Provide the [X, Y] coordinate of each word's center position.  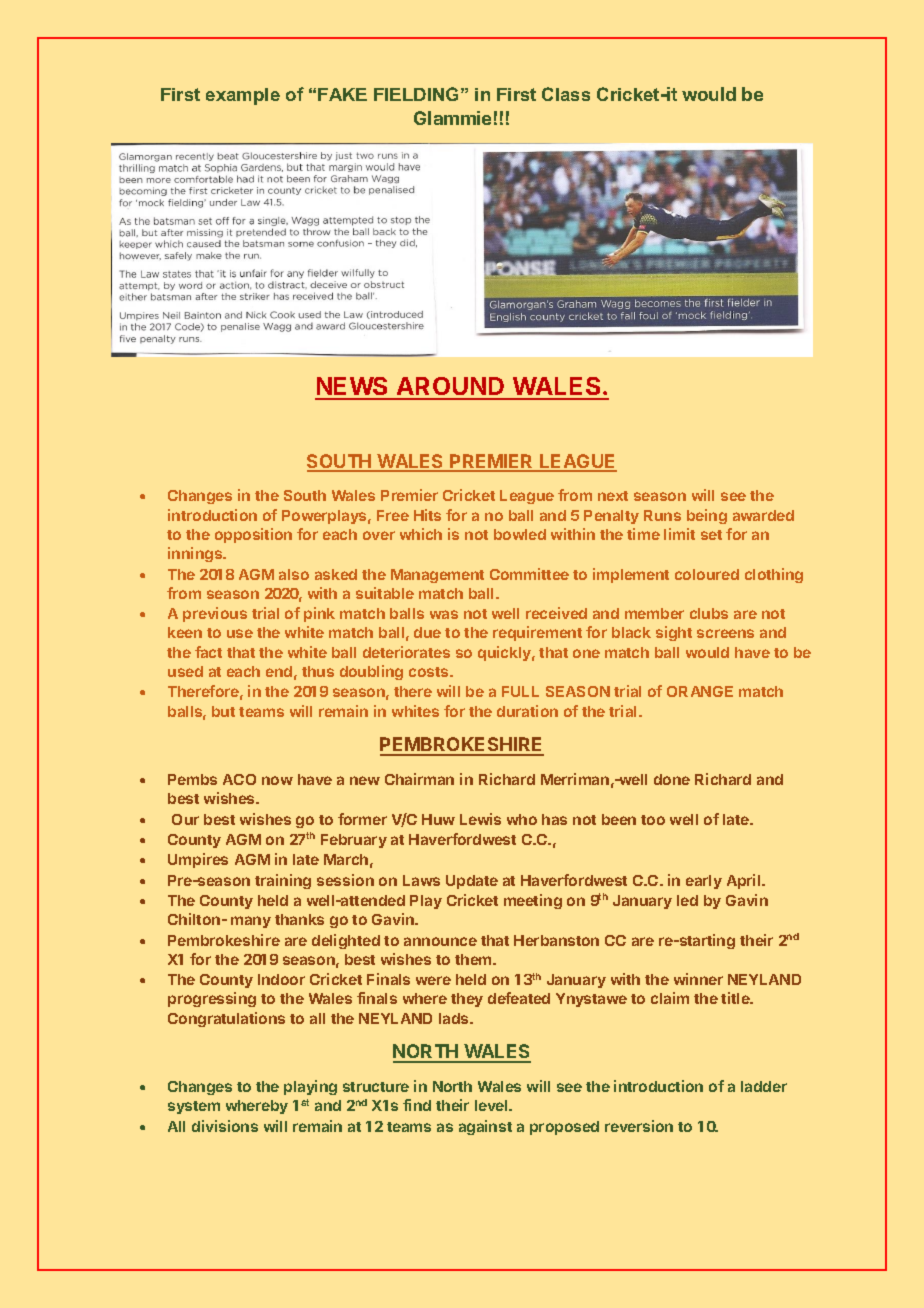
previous [215, 614]
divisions [225, 1126]
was [444, 614]
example [243, 96]
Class [566, 94]
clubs [709, 613]
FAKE [342, 94]
